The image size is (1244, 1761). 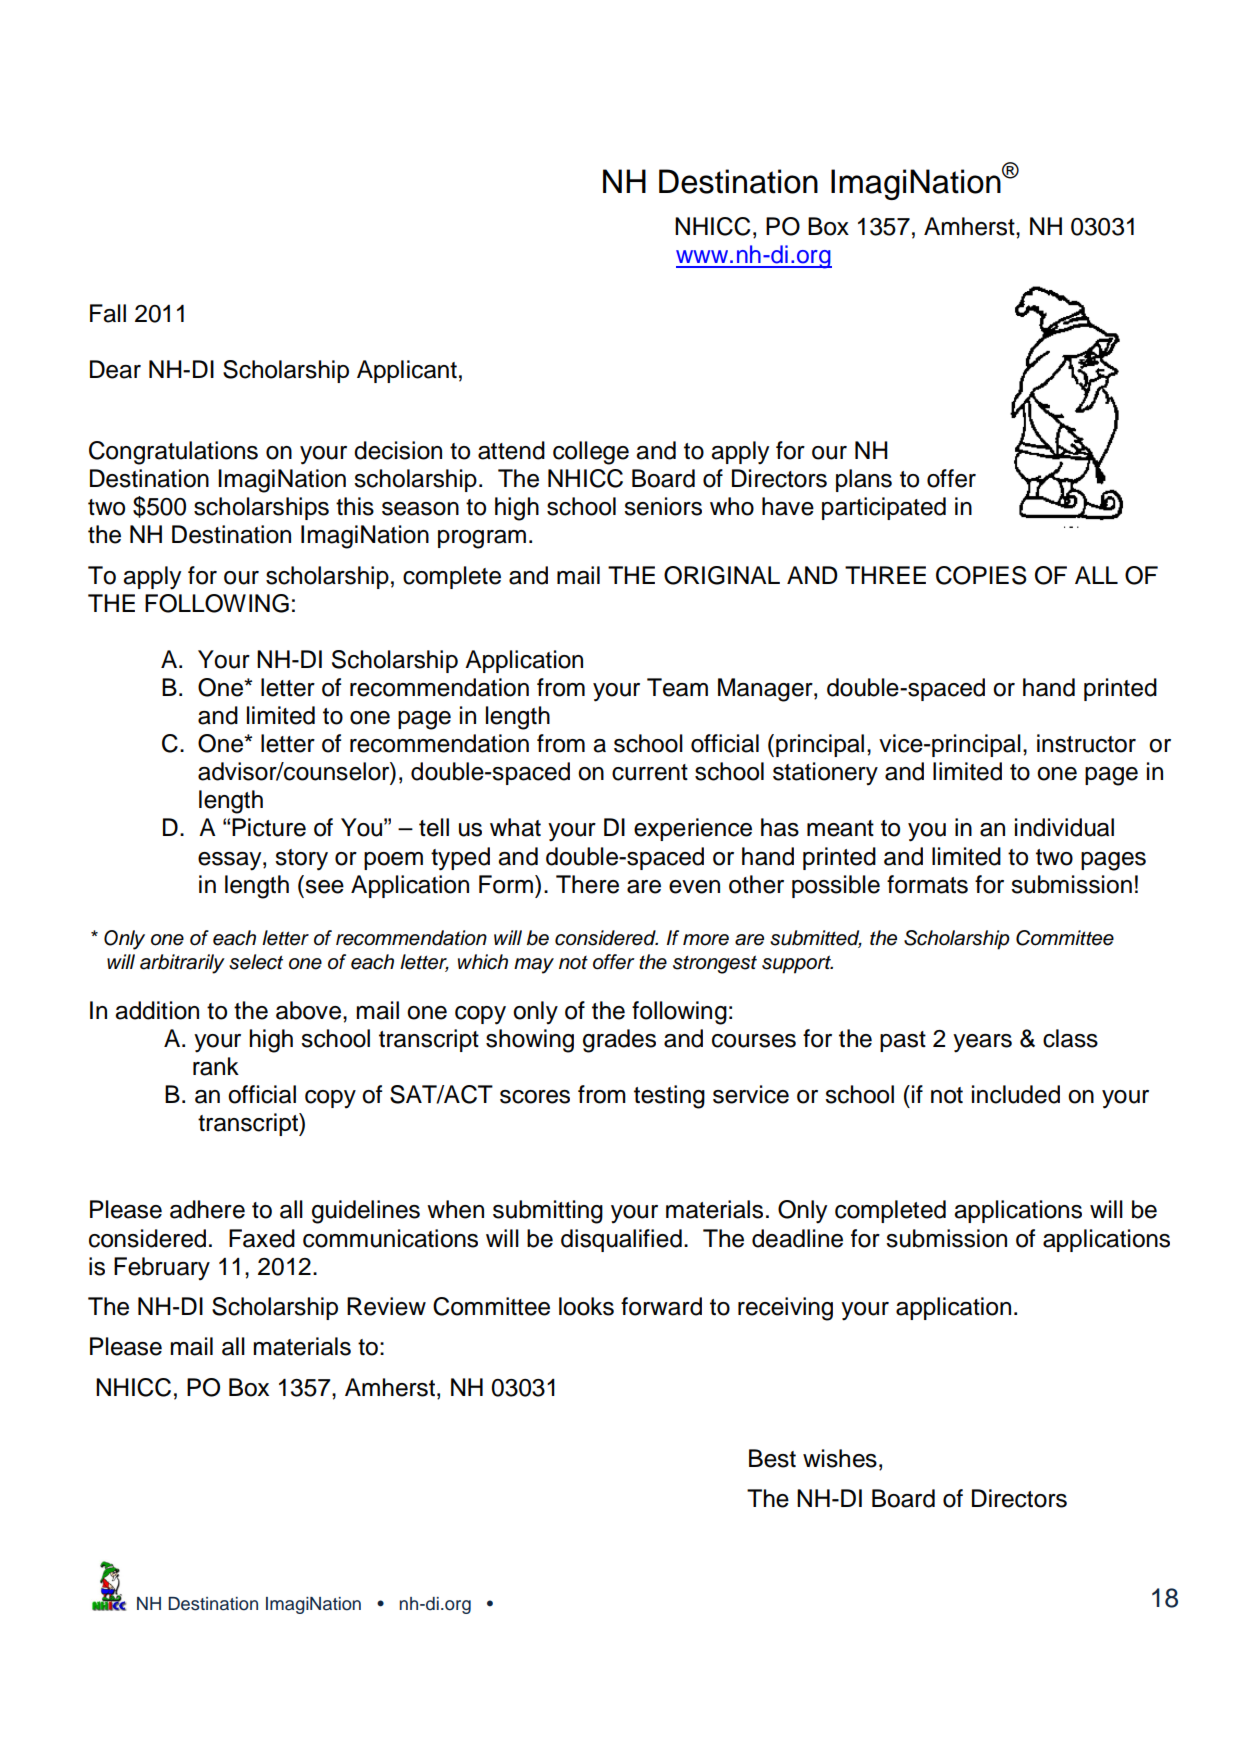 What do you see at coordinates (386, 1306) in the document?
I see `Review` at bounding box center [386, 1306].
